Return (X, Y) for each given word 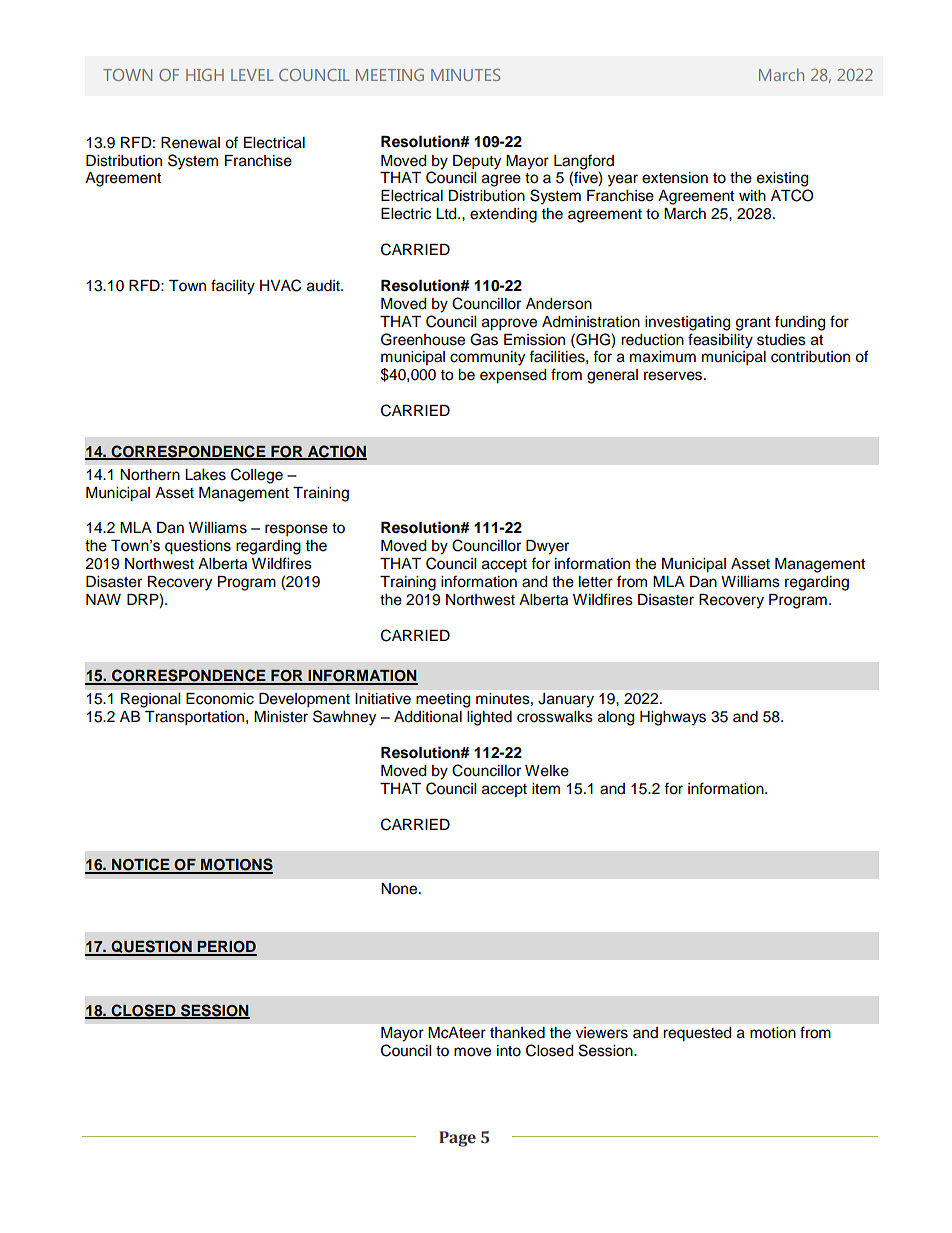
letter (596, 582)
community (487, 358)
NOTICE (141, 865)
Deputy (477, 162)
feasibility (720, 341)
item (546, 789)
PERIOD (226, 948)
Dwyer (547, 547)
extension (675, 178)
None (400, 889)
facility (233, 287)
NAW (103, 599)
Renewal (190, 143)
